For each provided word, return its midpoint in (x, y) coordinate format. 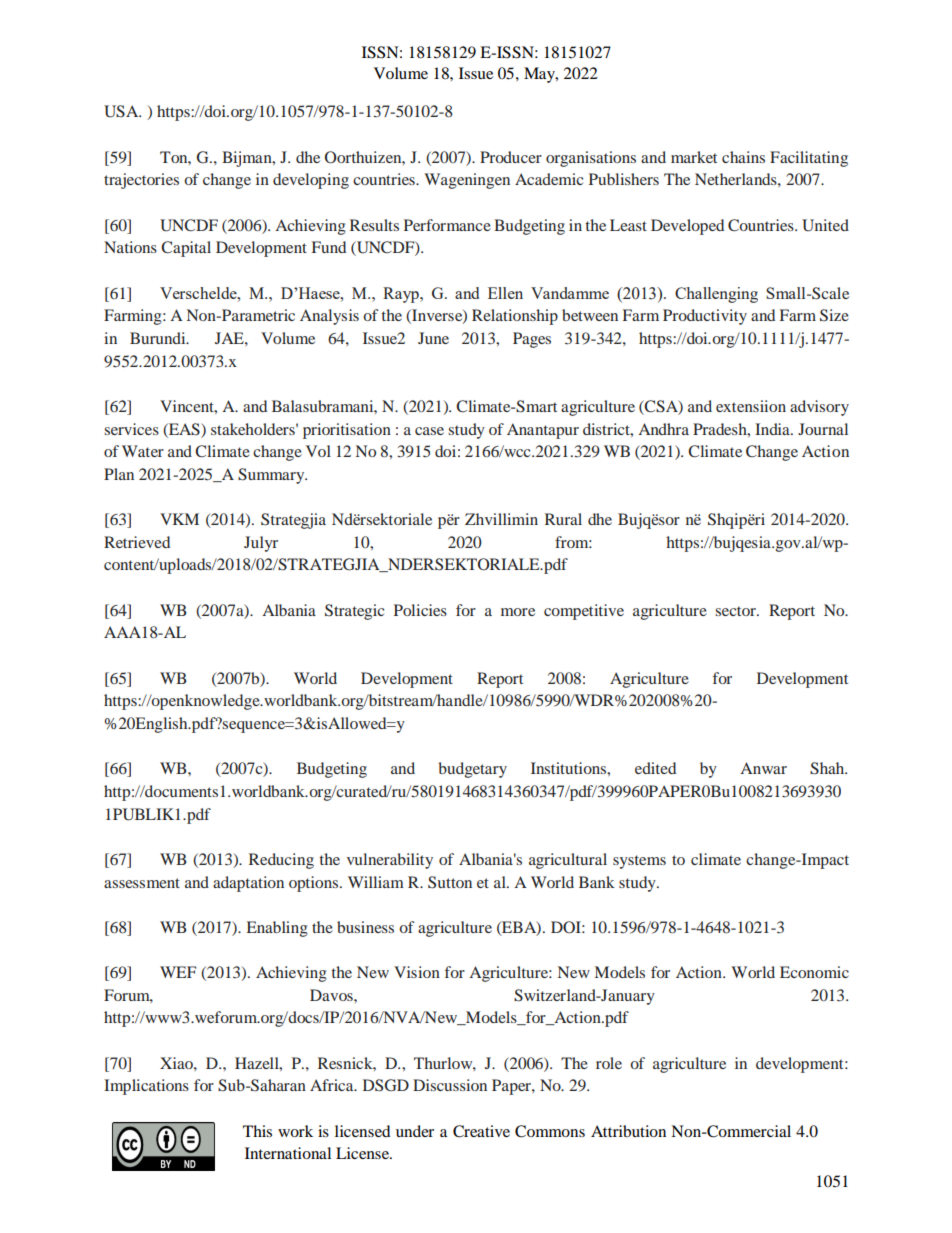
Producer (511, 157)
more (518, 612)
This (257, 1131)
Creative (481, 1131)
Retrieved (137, 542)
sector (736, 611)
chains (743, 157)
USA (122, 111)
